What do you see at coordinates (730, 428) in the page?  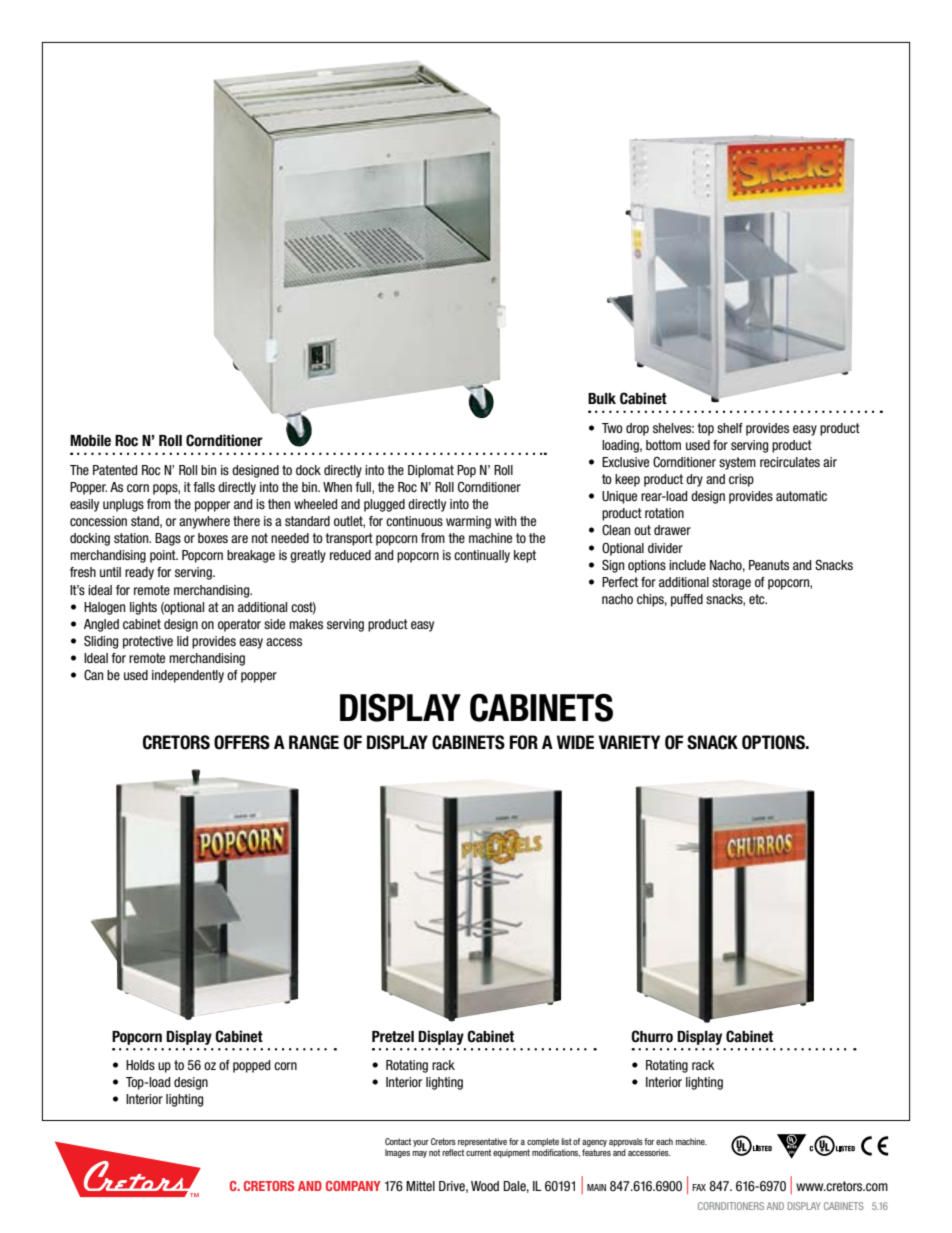 I see `shelf` at bounding box center [730, 428].
